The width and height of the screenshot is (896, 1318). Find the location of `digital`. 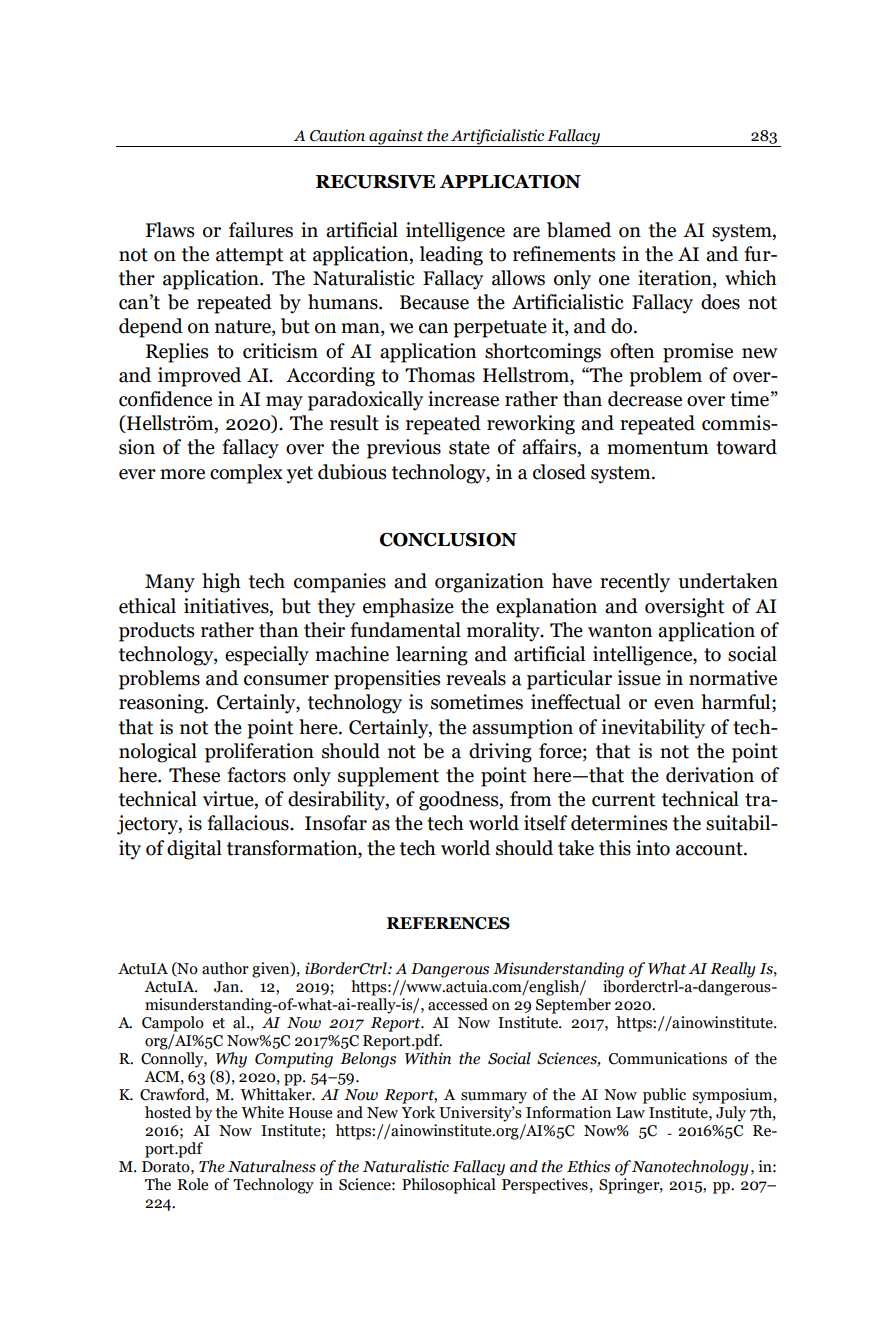

digital is located at coordinates (194, 850).
